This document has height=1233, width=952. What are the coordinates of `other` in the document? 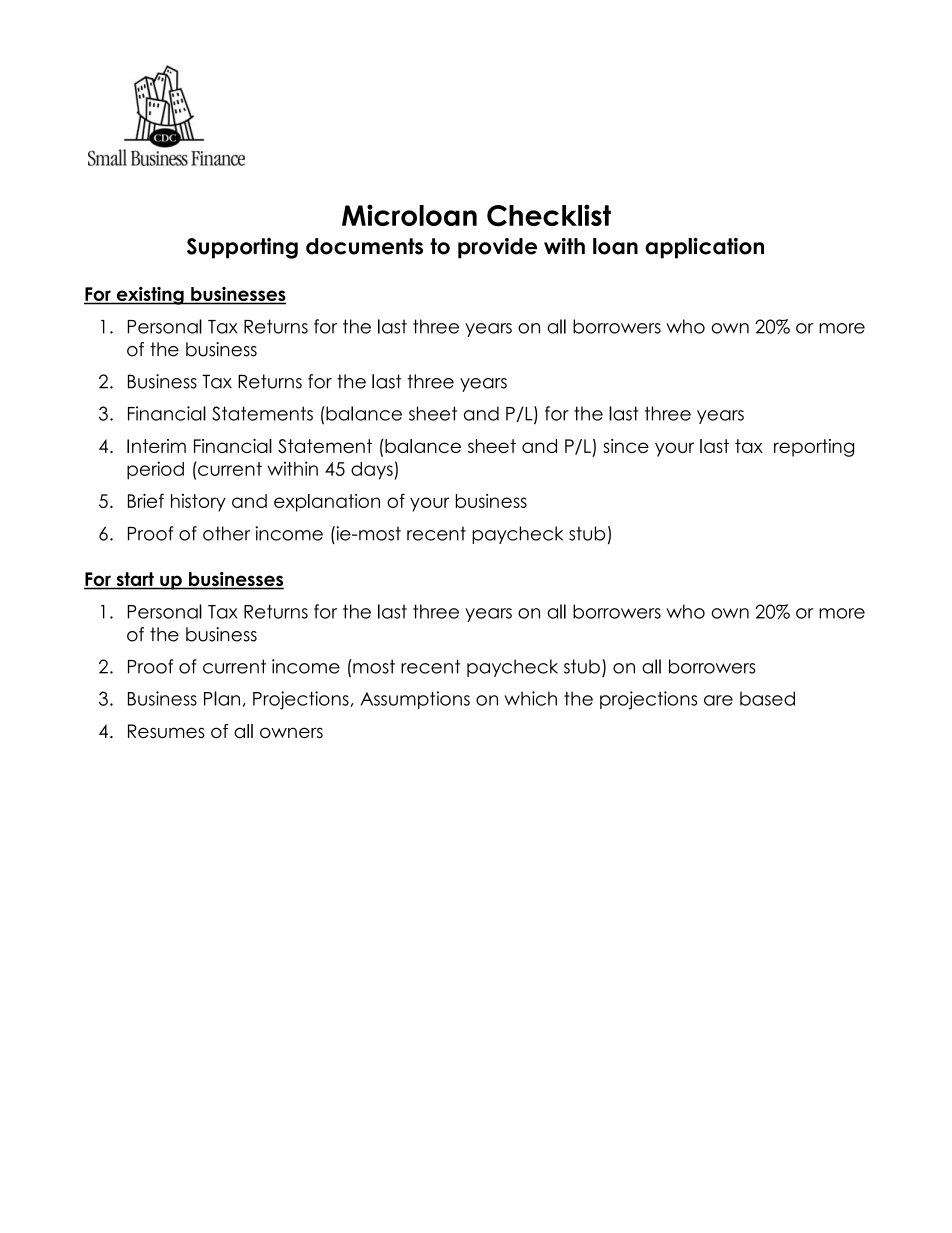 It's located at (226, 533).
